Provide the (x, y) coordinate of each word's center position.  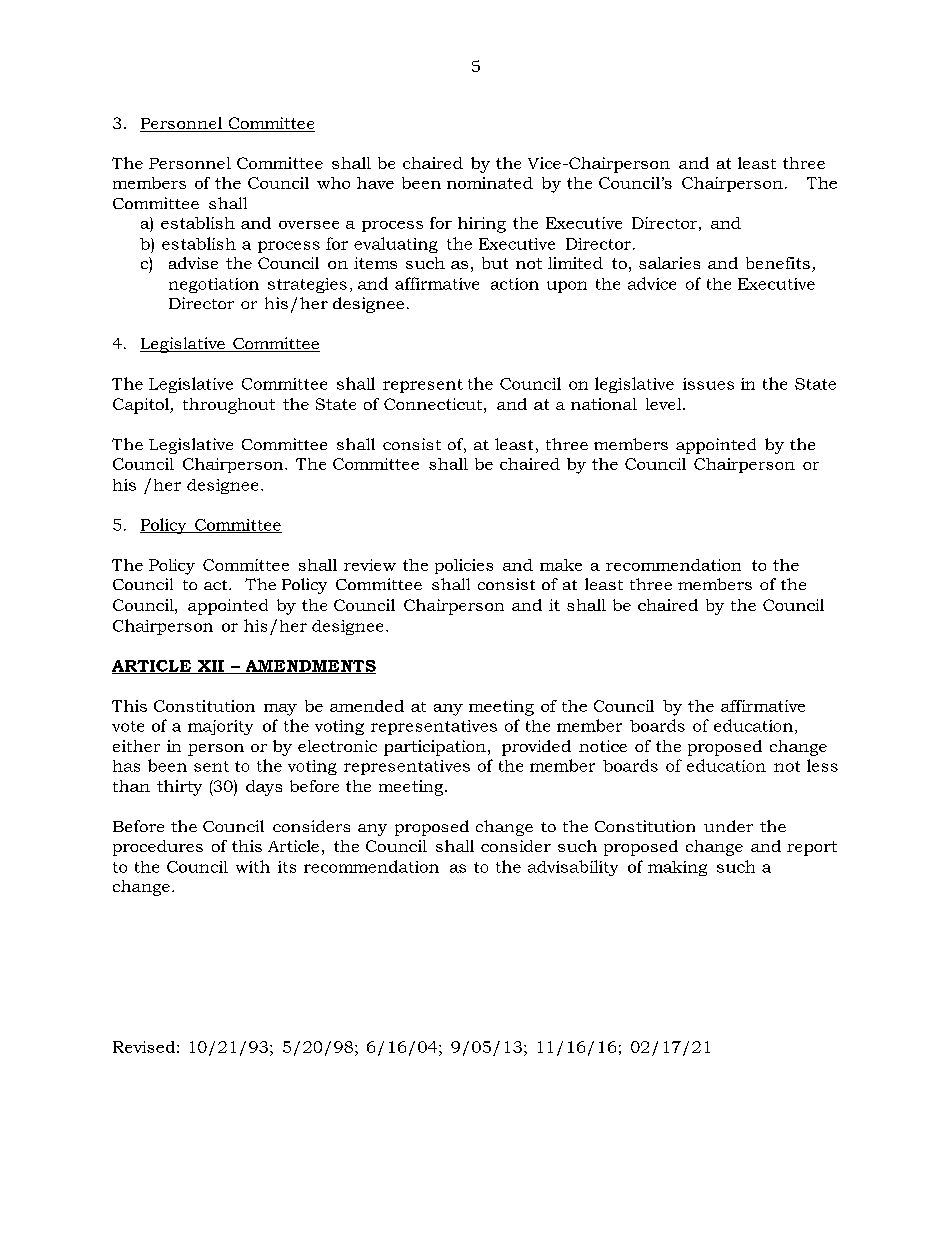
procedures (158, 848)
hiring (482, 225)
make (561, 565)
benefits (778, 263)
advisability (573, 868)
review (370, 565)
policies (464, 566)
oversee (309, 225)
